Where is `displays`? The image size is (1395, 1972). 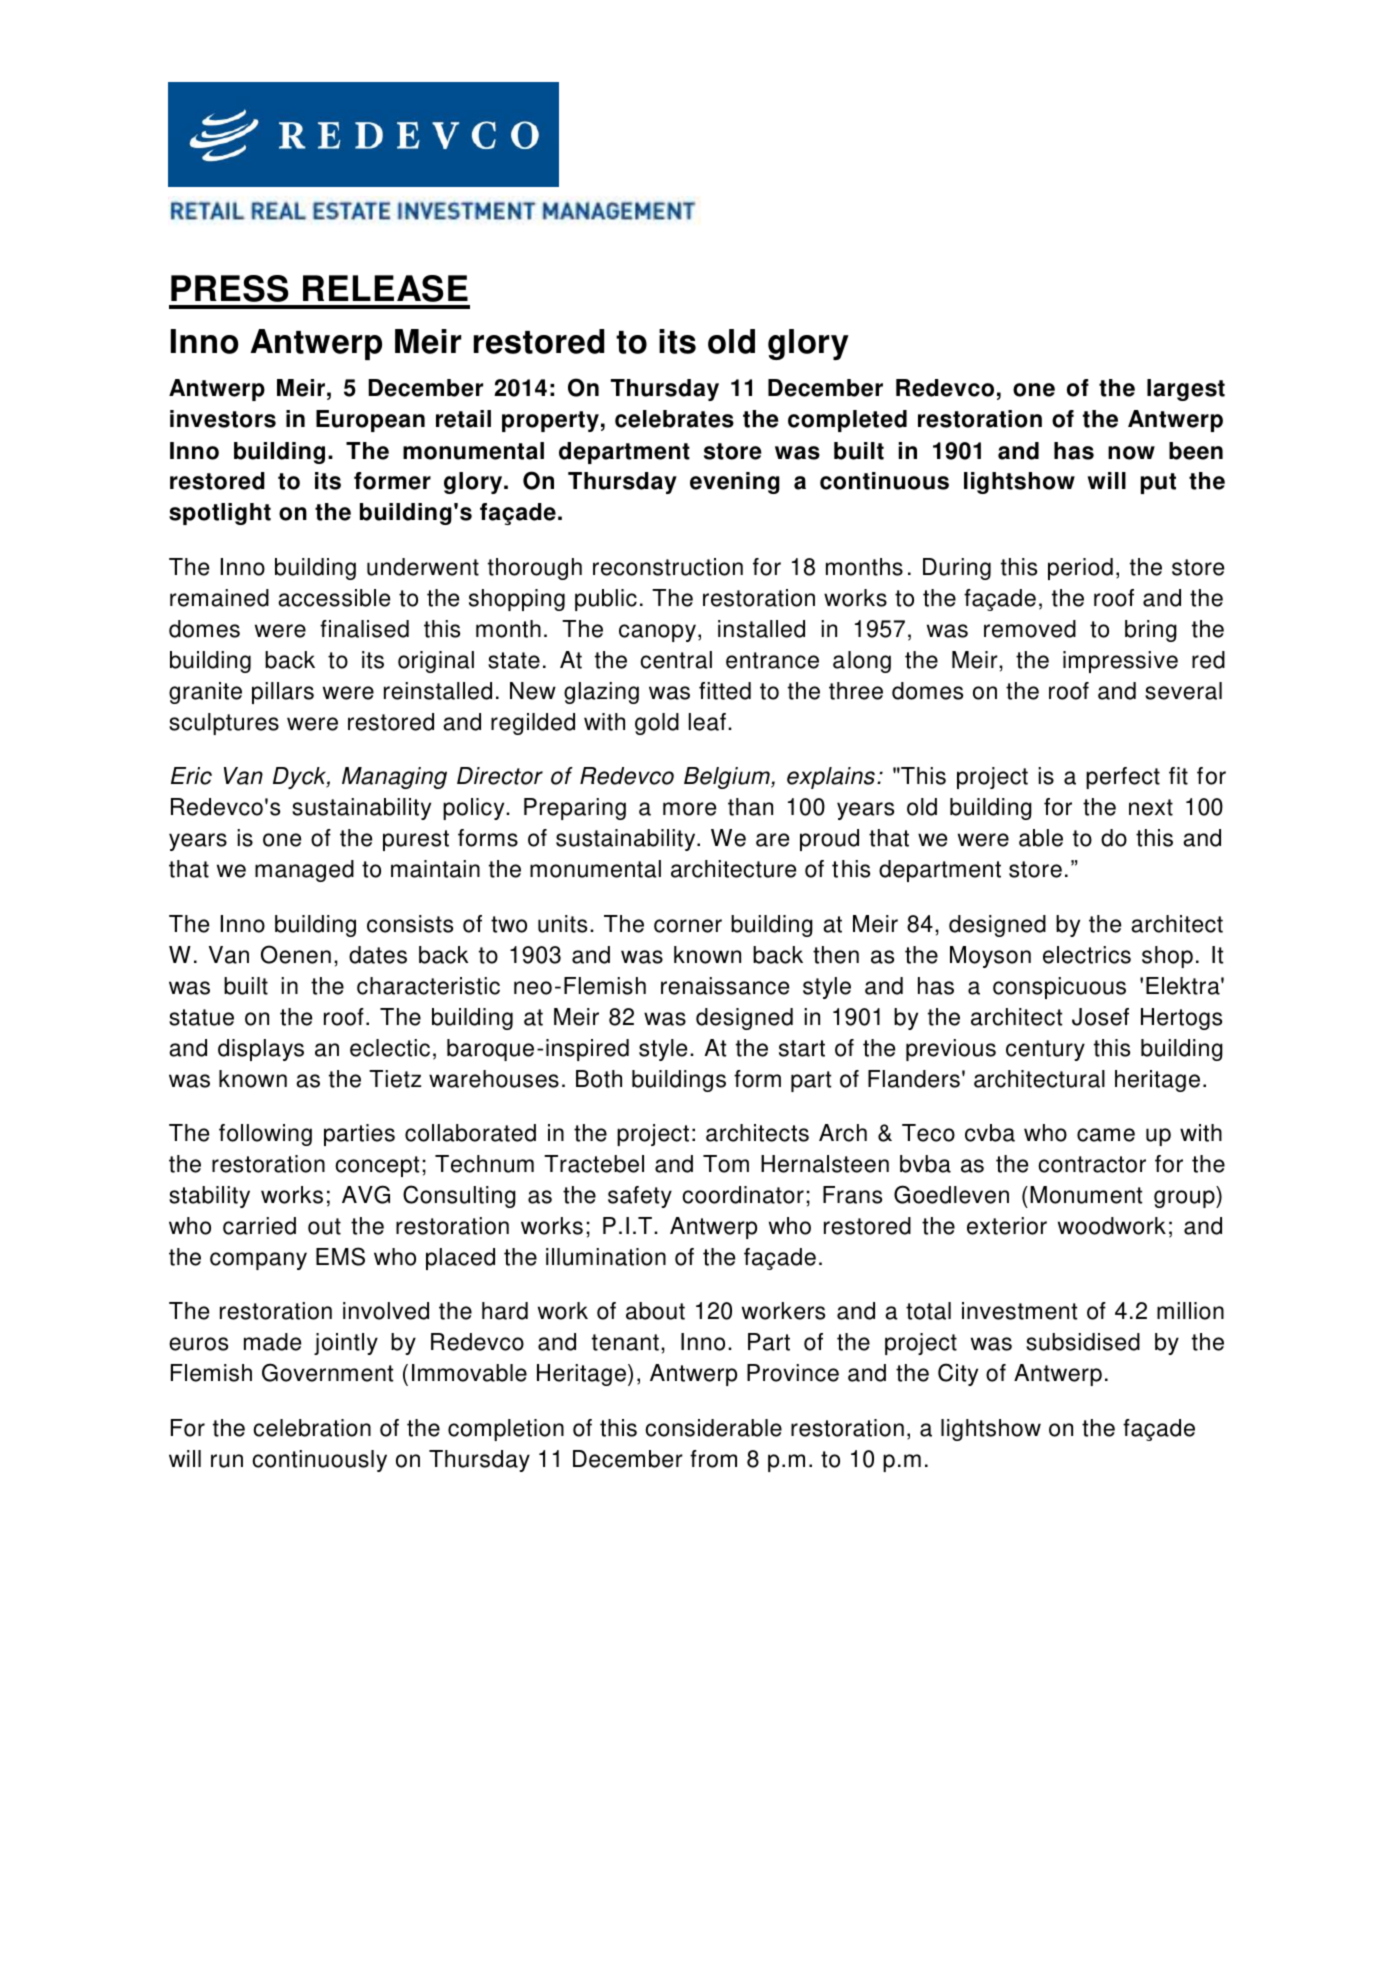
displays is located at coordinates (261, 1050).
